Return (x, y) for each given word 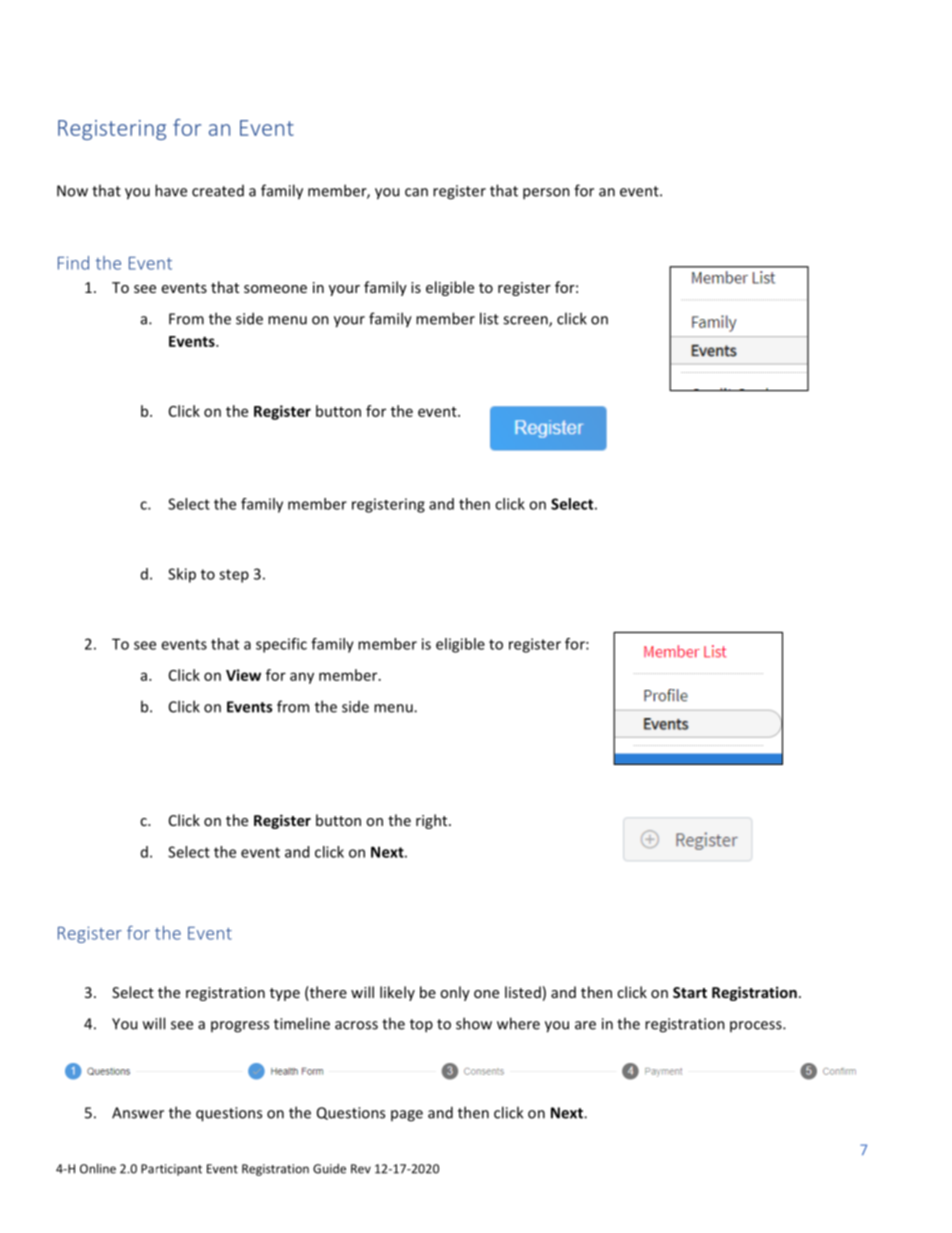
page (407, 1116)
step (234, 576)
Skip (182, 575)
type (285, 994)
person (546, 194)
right (433, 821)
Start (690, 992)
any (302, 678)
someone (275, 289)
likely (397, 993)
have (171, 190)
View (243, 675)
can (416, 192)
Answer (138, 1113)
